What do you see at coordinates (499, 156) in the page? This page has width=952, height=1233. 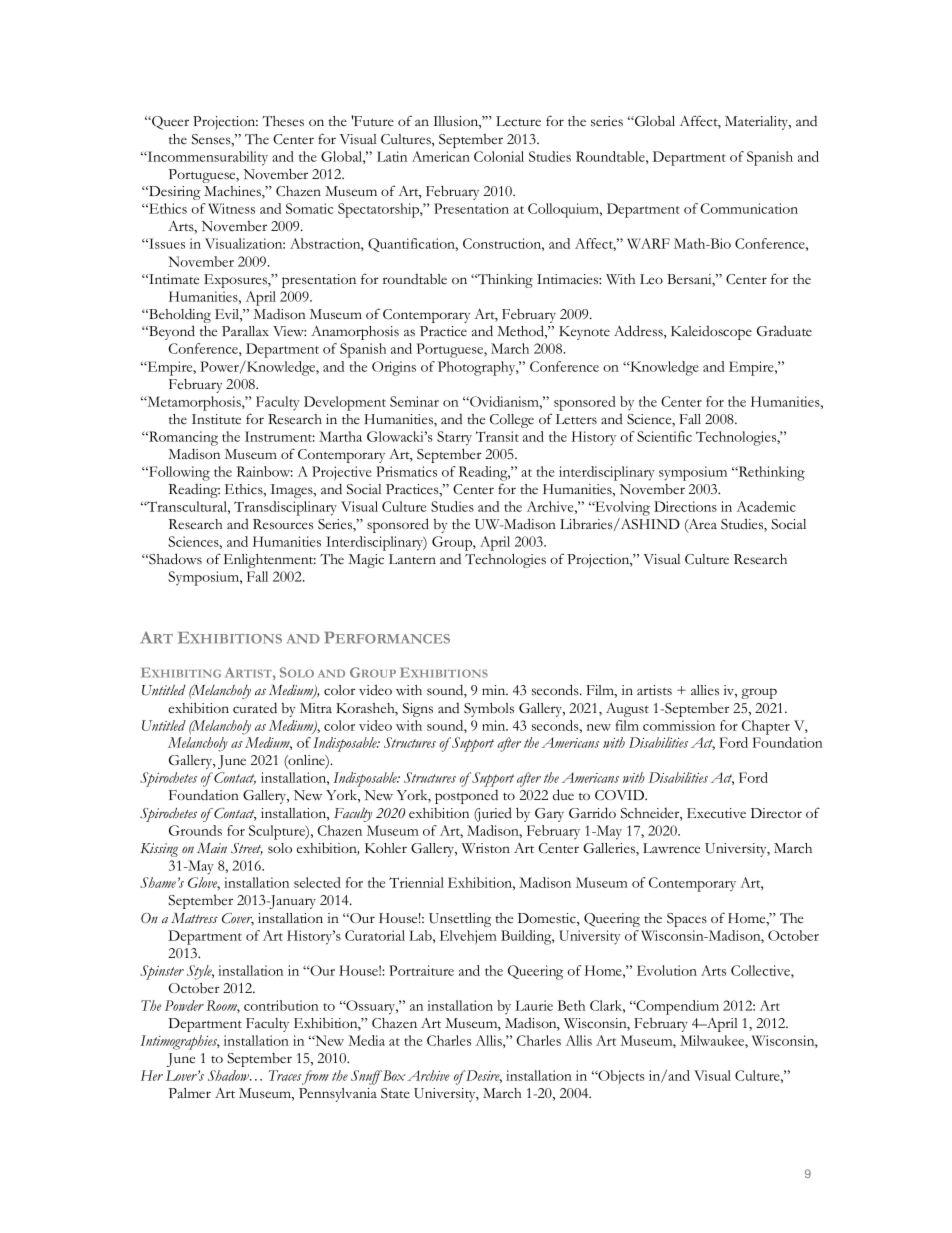 I see `Colonial` at bounding box center [499, 156].
